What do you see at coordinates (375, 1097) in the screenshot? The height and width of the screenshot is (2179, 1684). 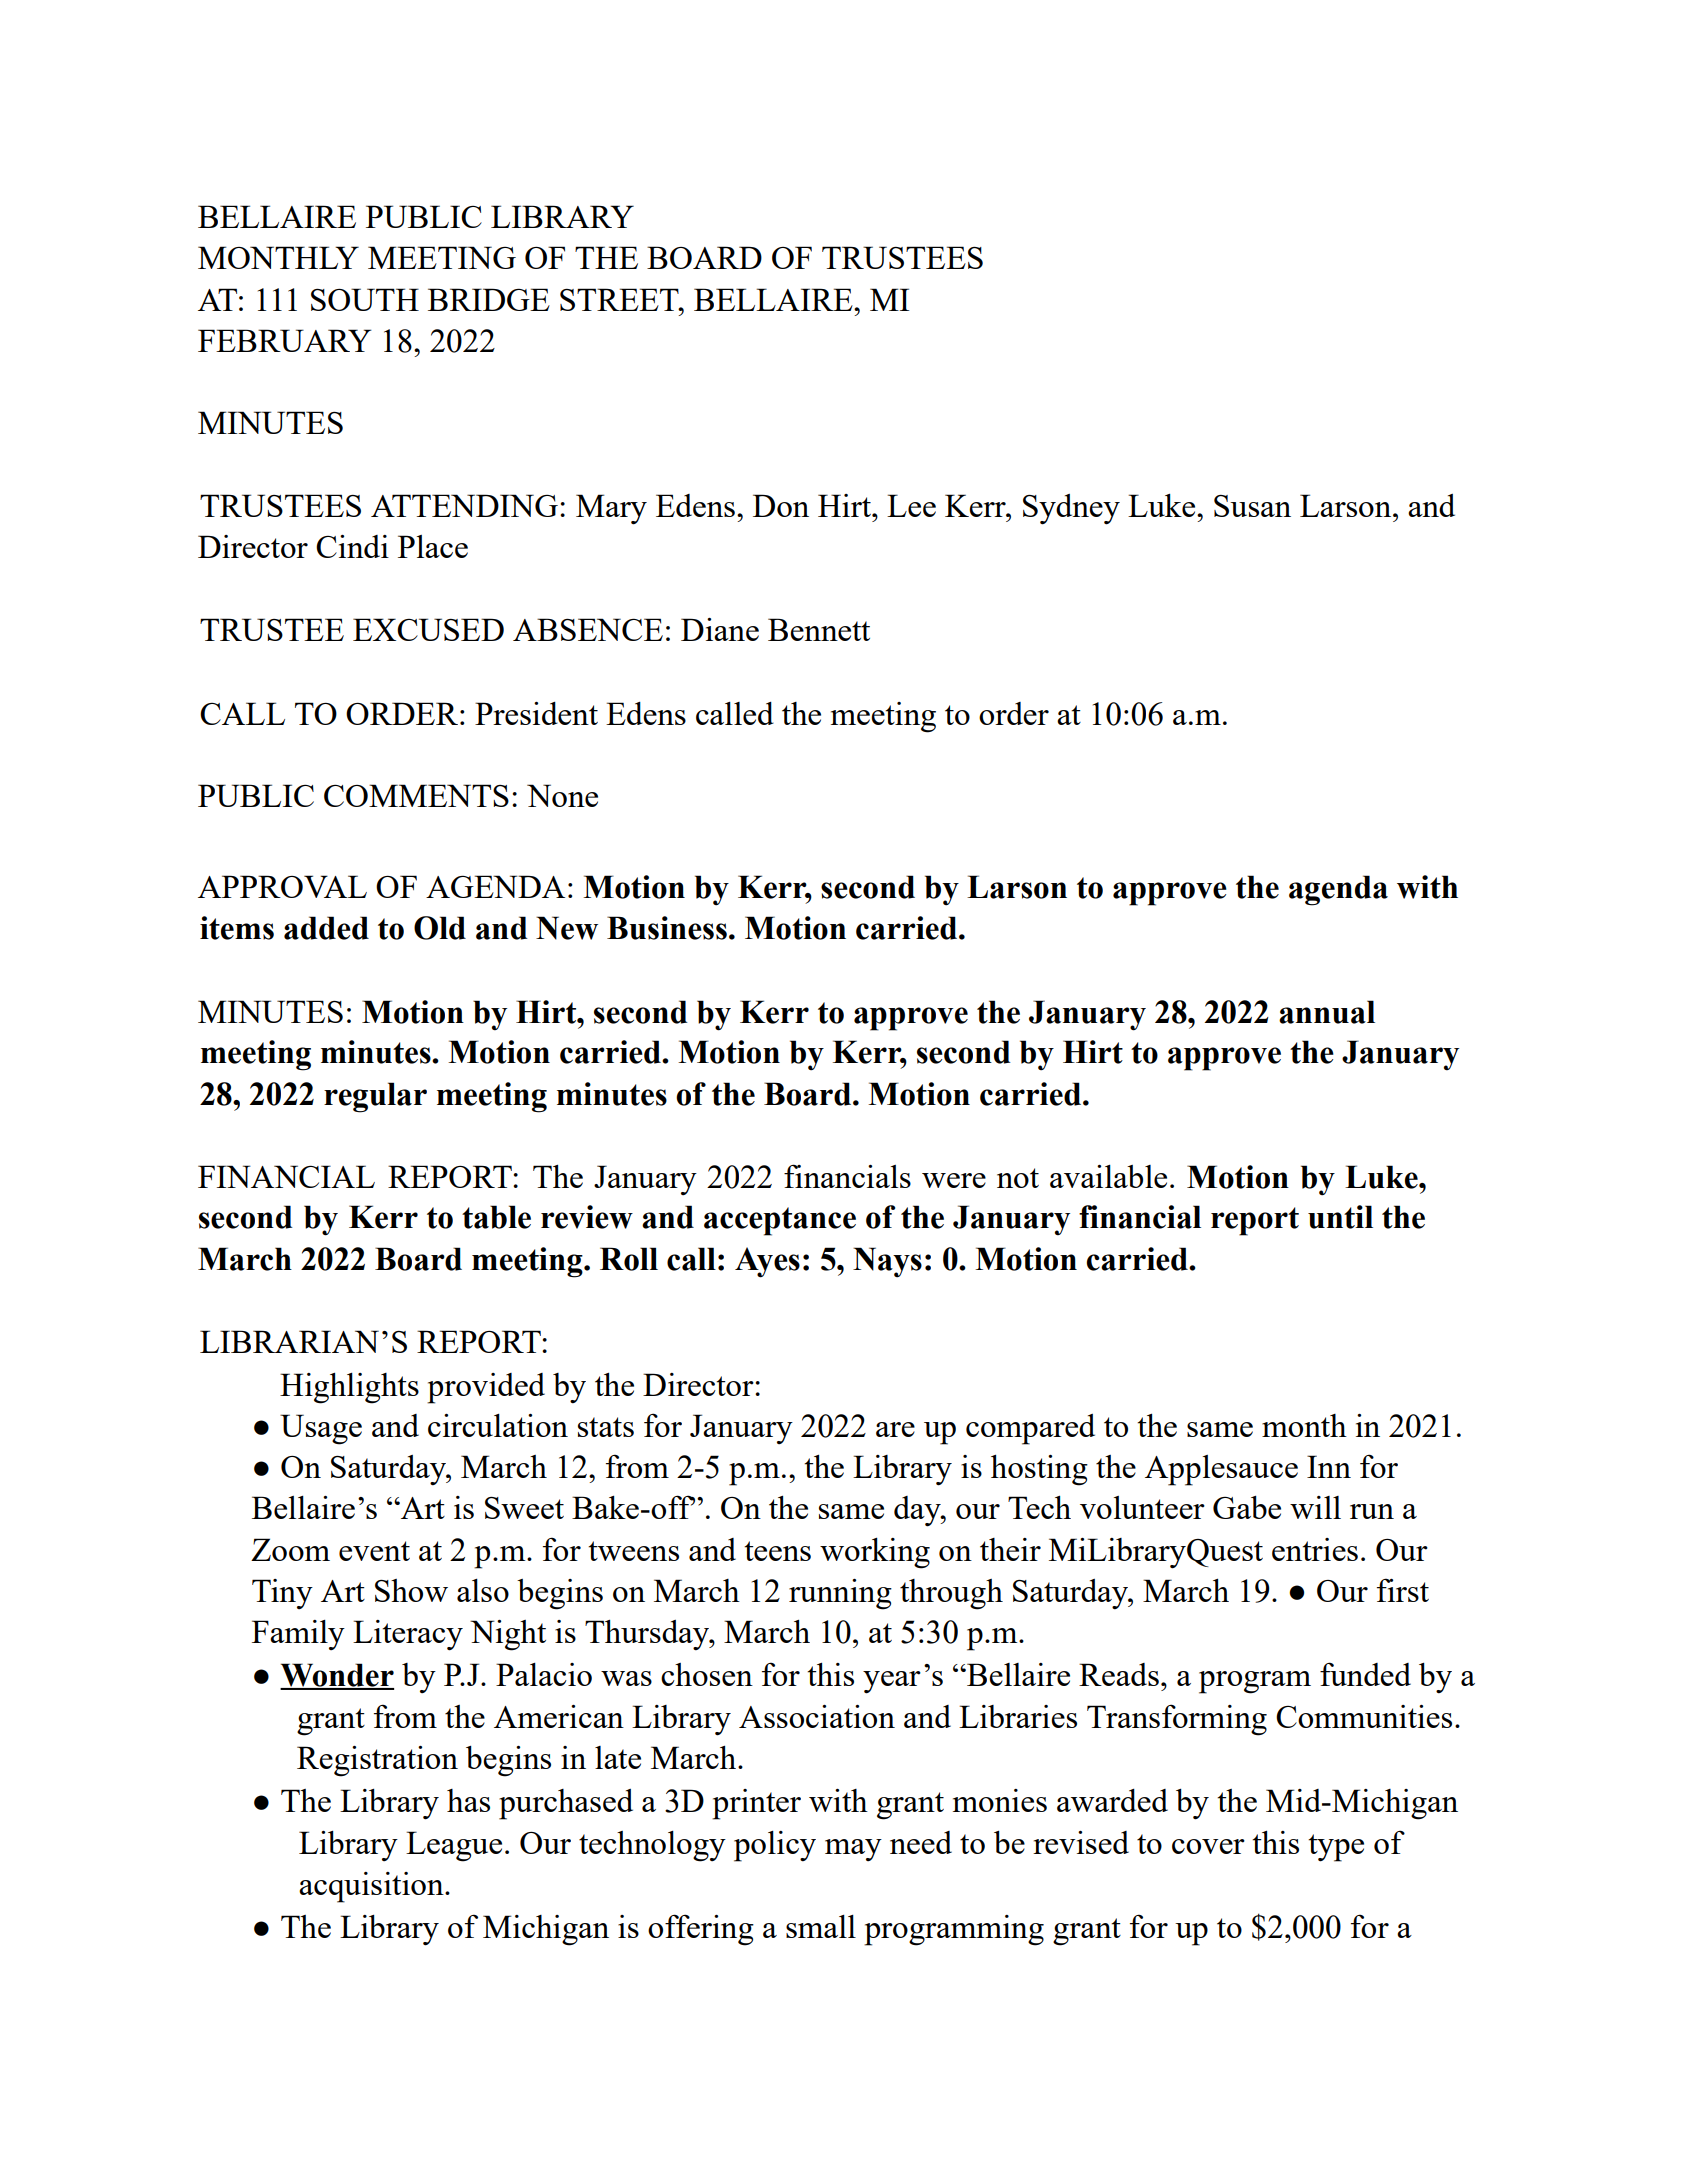 I see `regular` at bounding box center [375, 1097].
